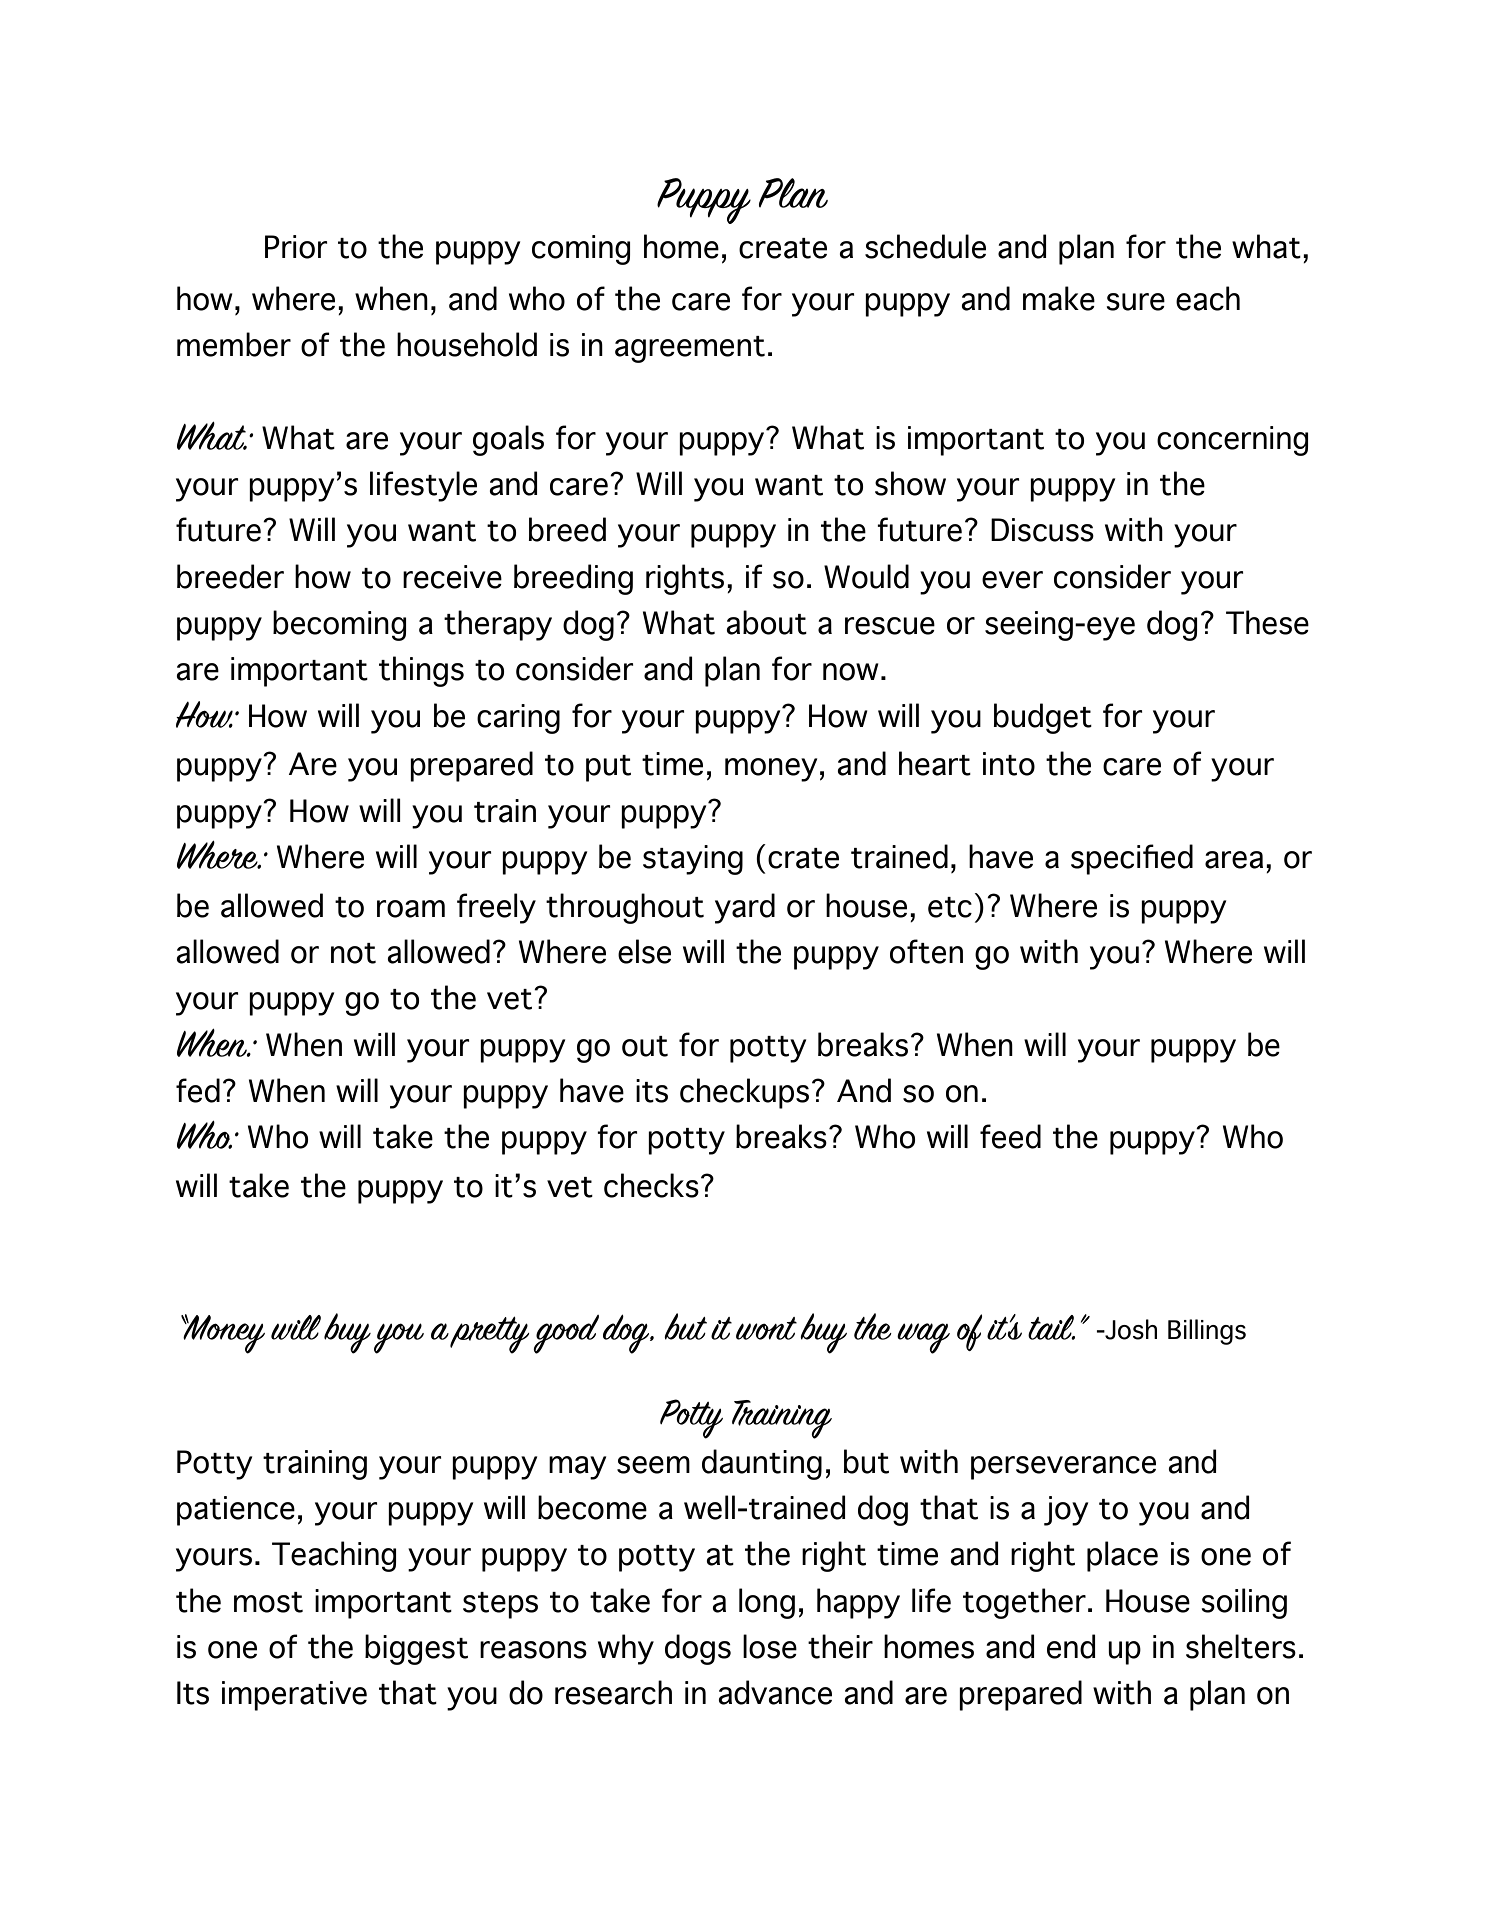 This image has height=1931, width=1492. Describe the element at coordinates (421, 671) in the image. I see `things` at that location.
